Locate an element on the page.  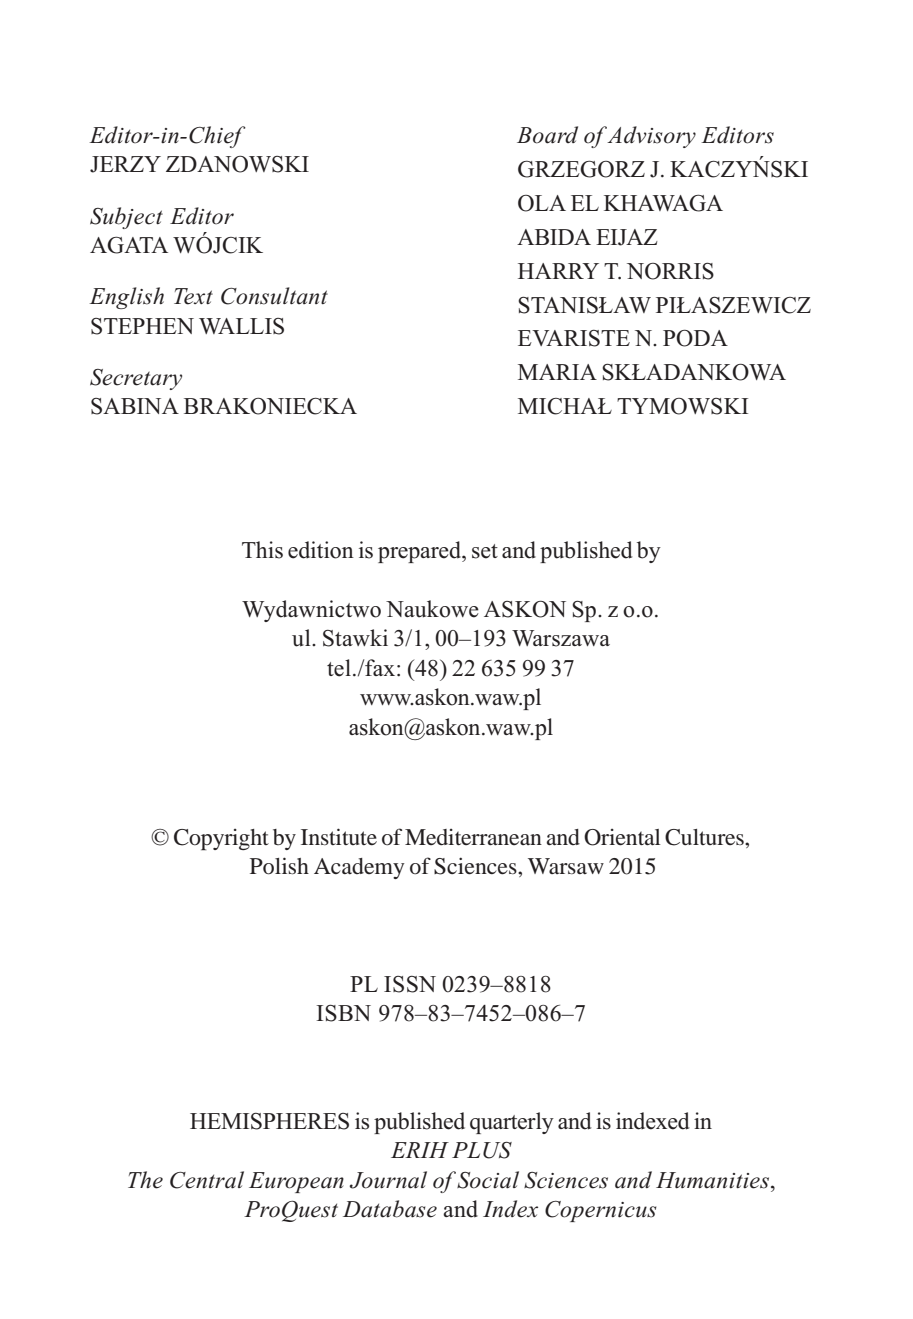
Advisory is located at coordinates (651, 137).
